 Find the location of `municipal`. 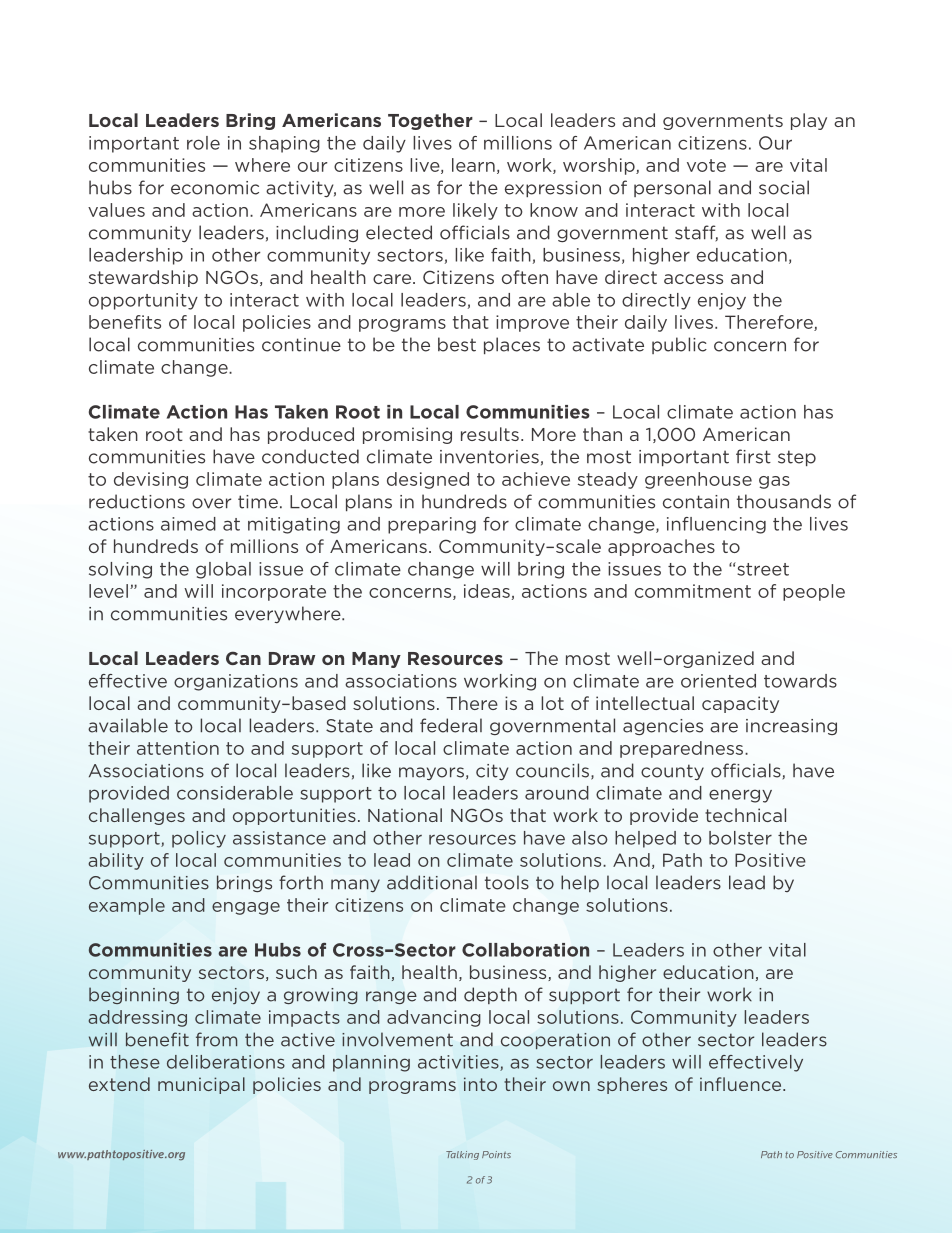

municipal is located at coordinates (201, 1085).
